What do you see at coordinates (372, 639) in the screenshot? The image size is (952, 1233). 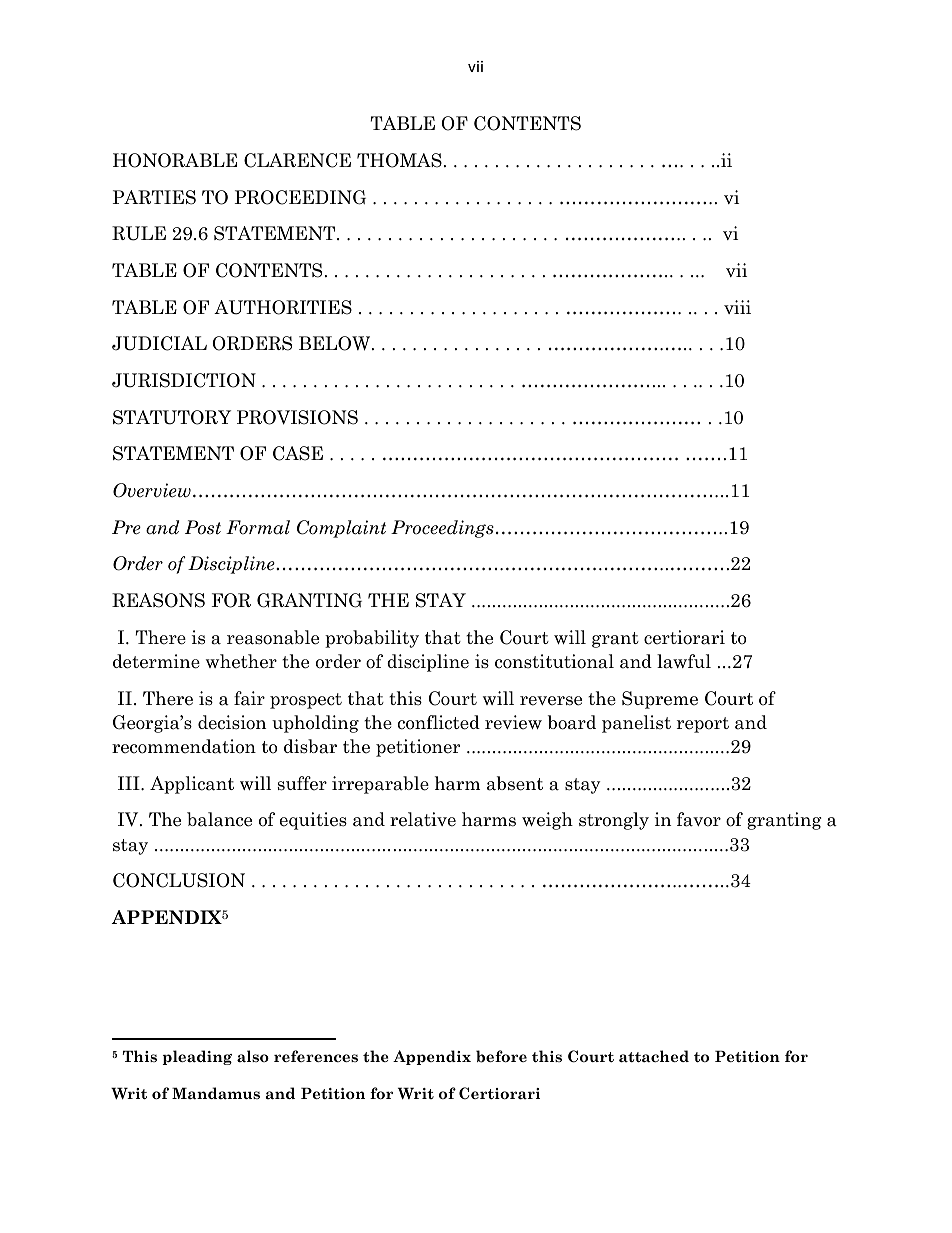 I see `probability` at bounding box center [372, 639].
